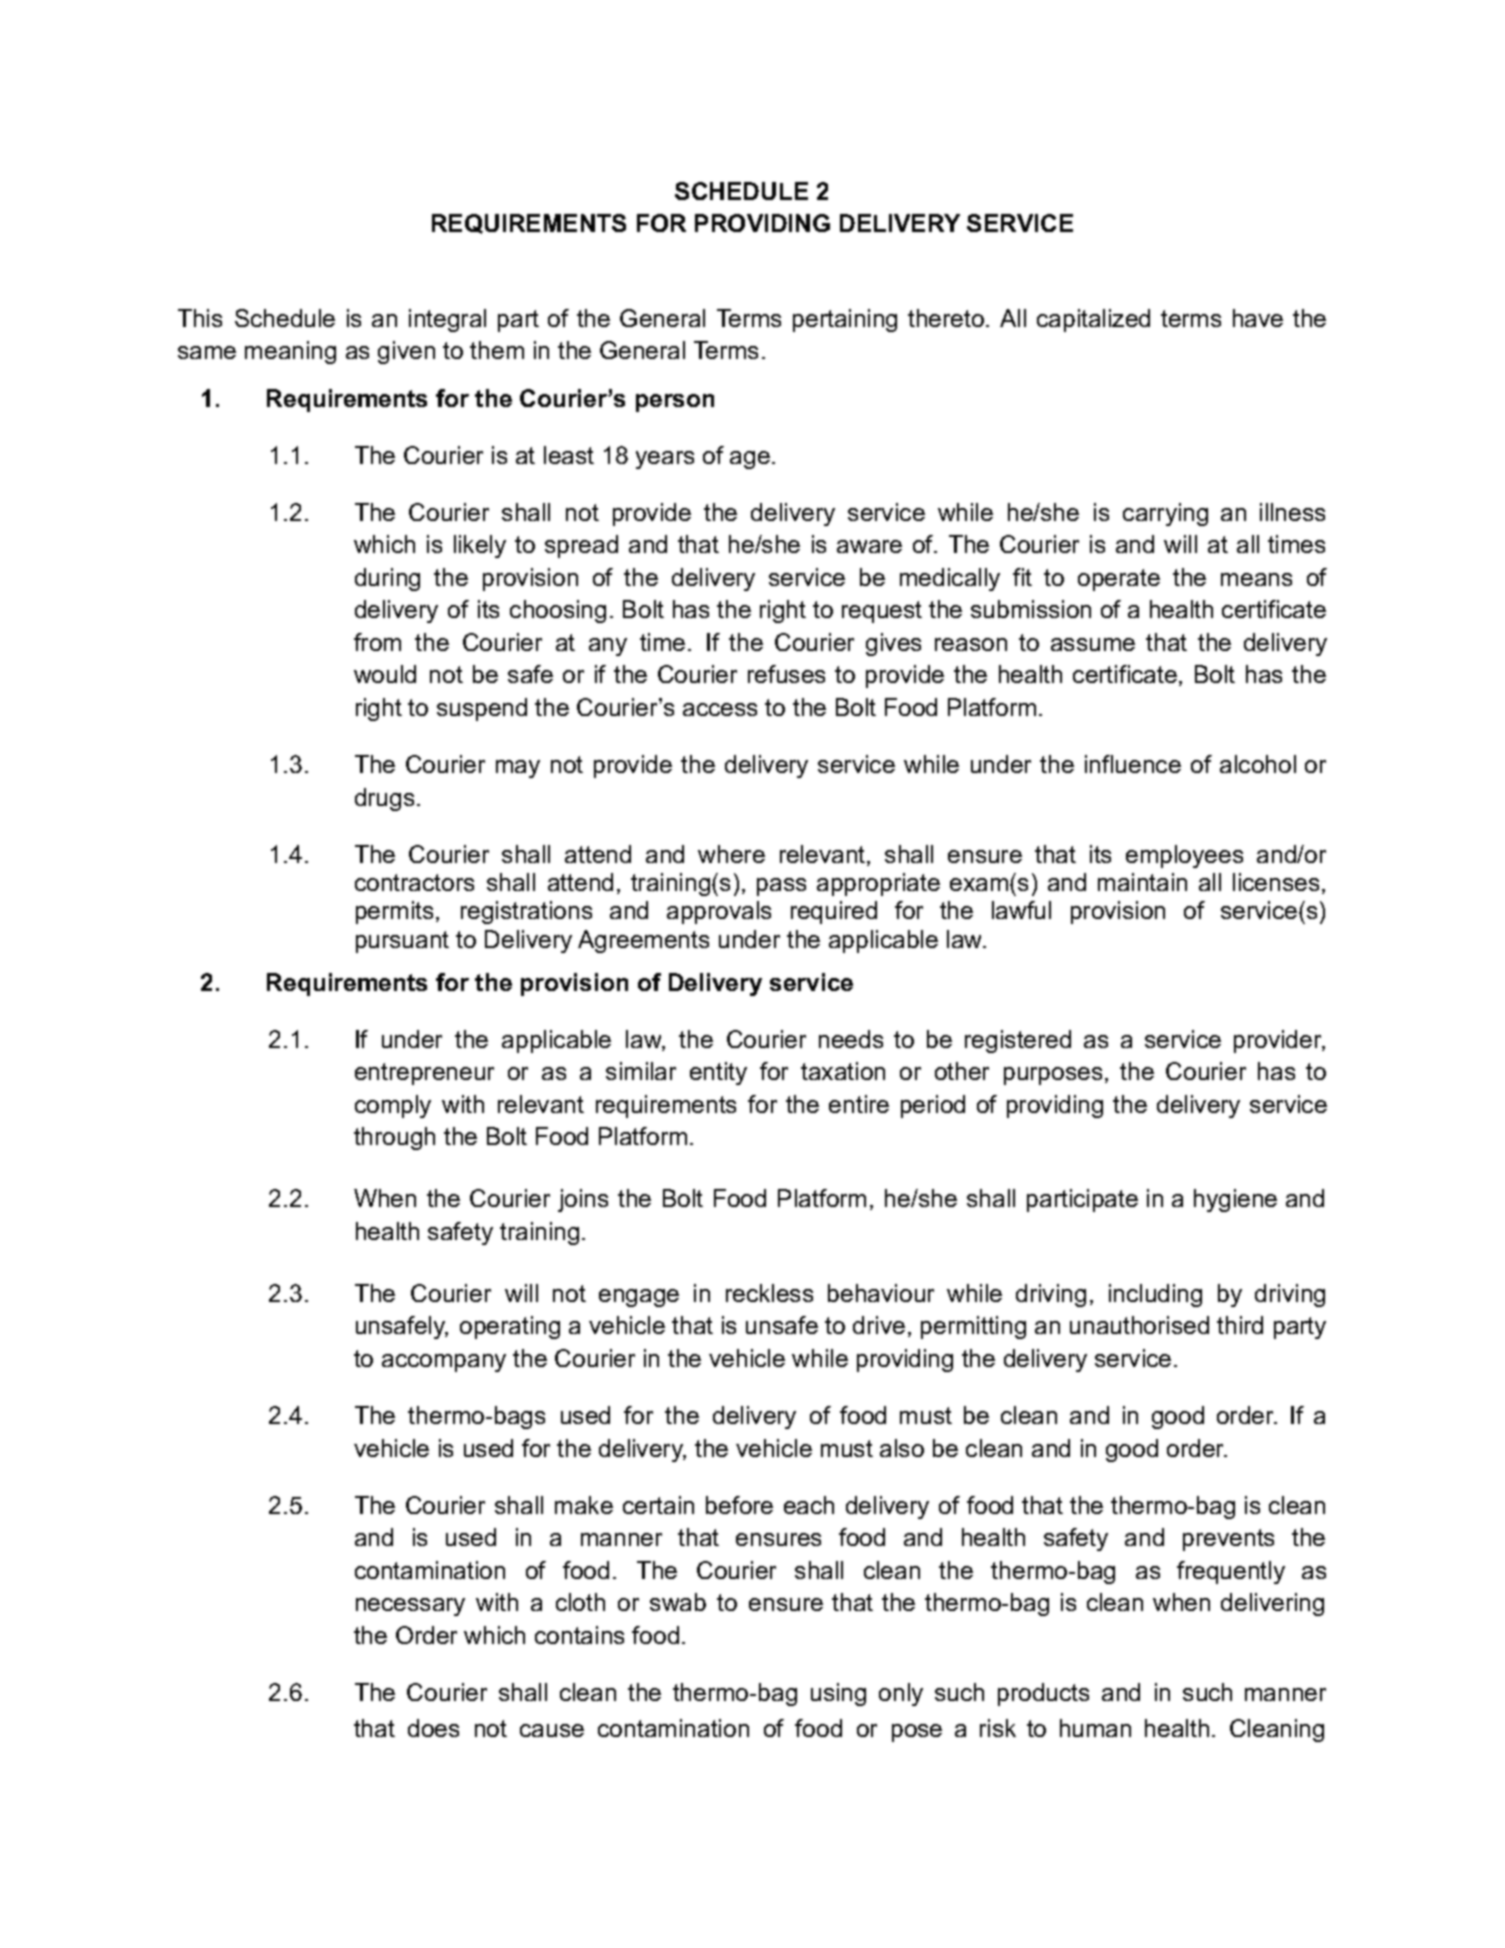  I want to click on influence, so click(1133, 764).
